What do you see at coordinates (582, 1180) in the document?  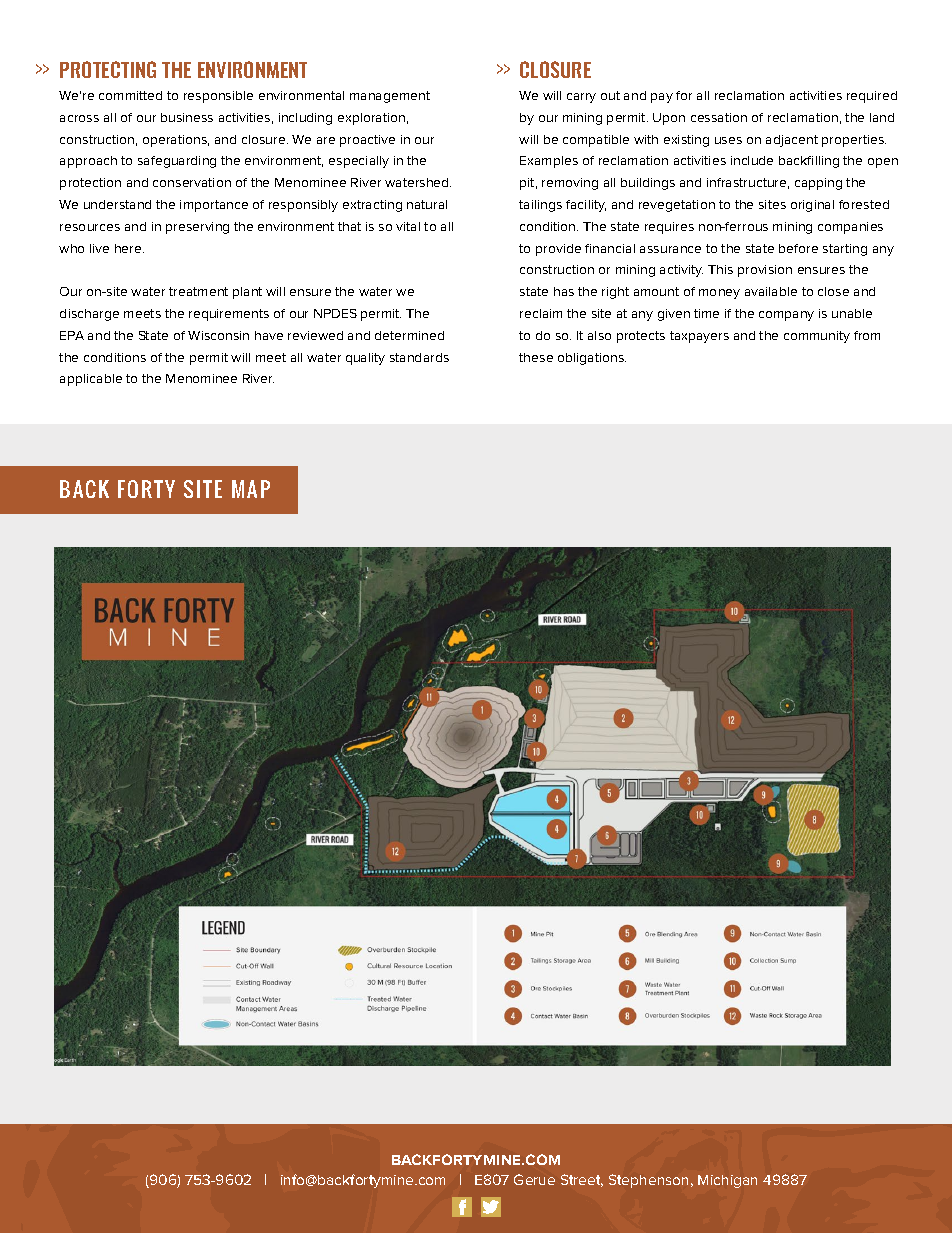 I see `Street` at bounding box center [582, 1180].
